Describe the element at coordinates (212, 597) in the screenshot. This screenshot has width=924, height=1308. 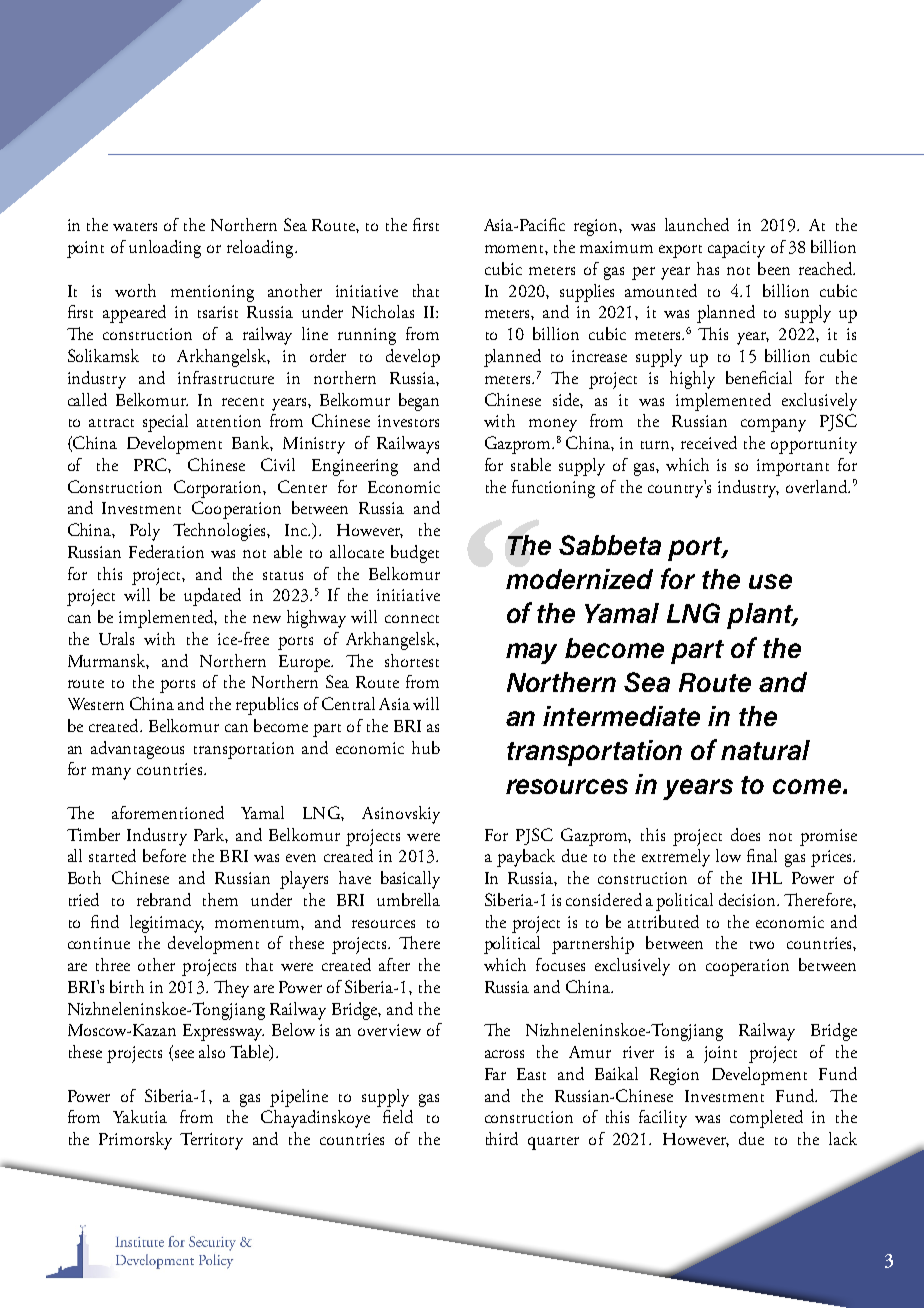
I see `updated` at that location.
